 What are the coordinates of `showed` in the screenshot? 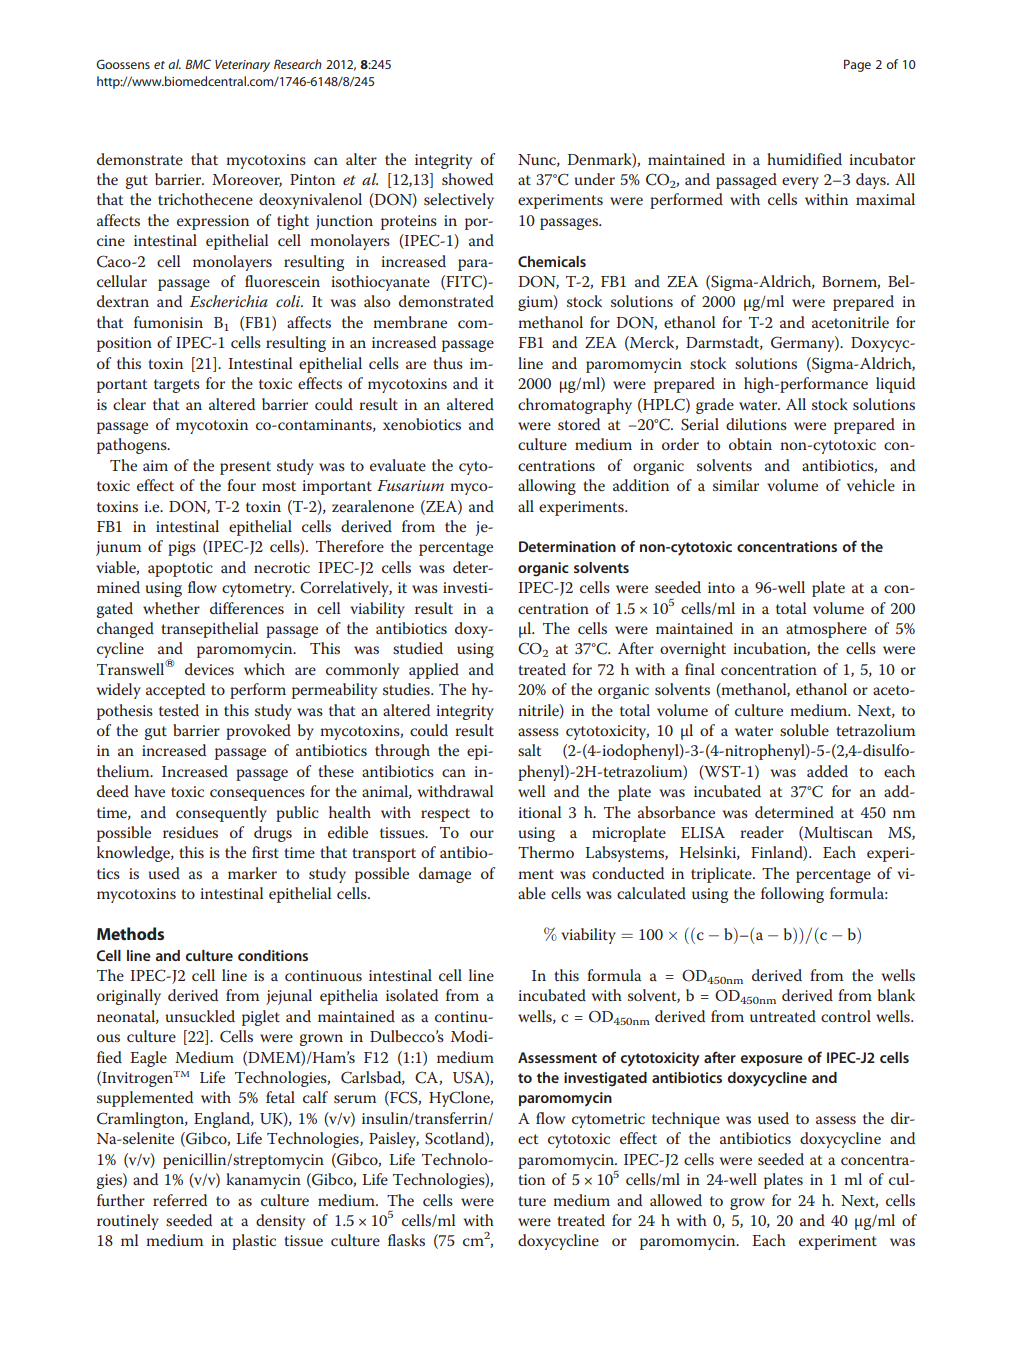 It's located at (467, 179).
